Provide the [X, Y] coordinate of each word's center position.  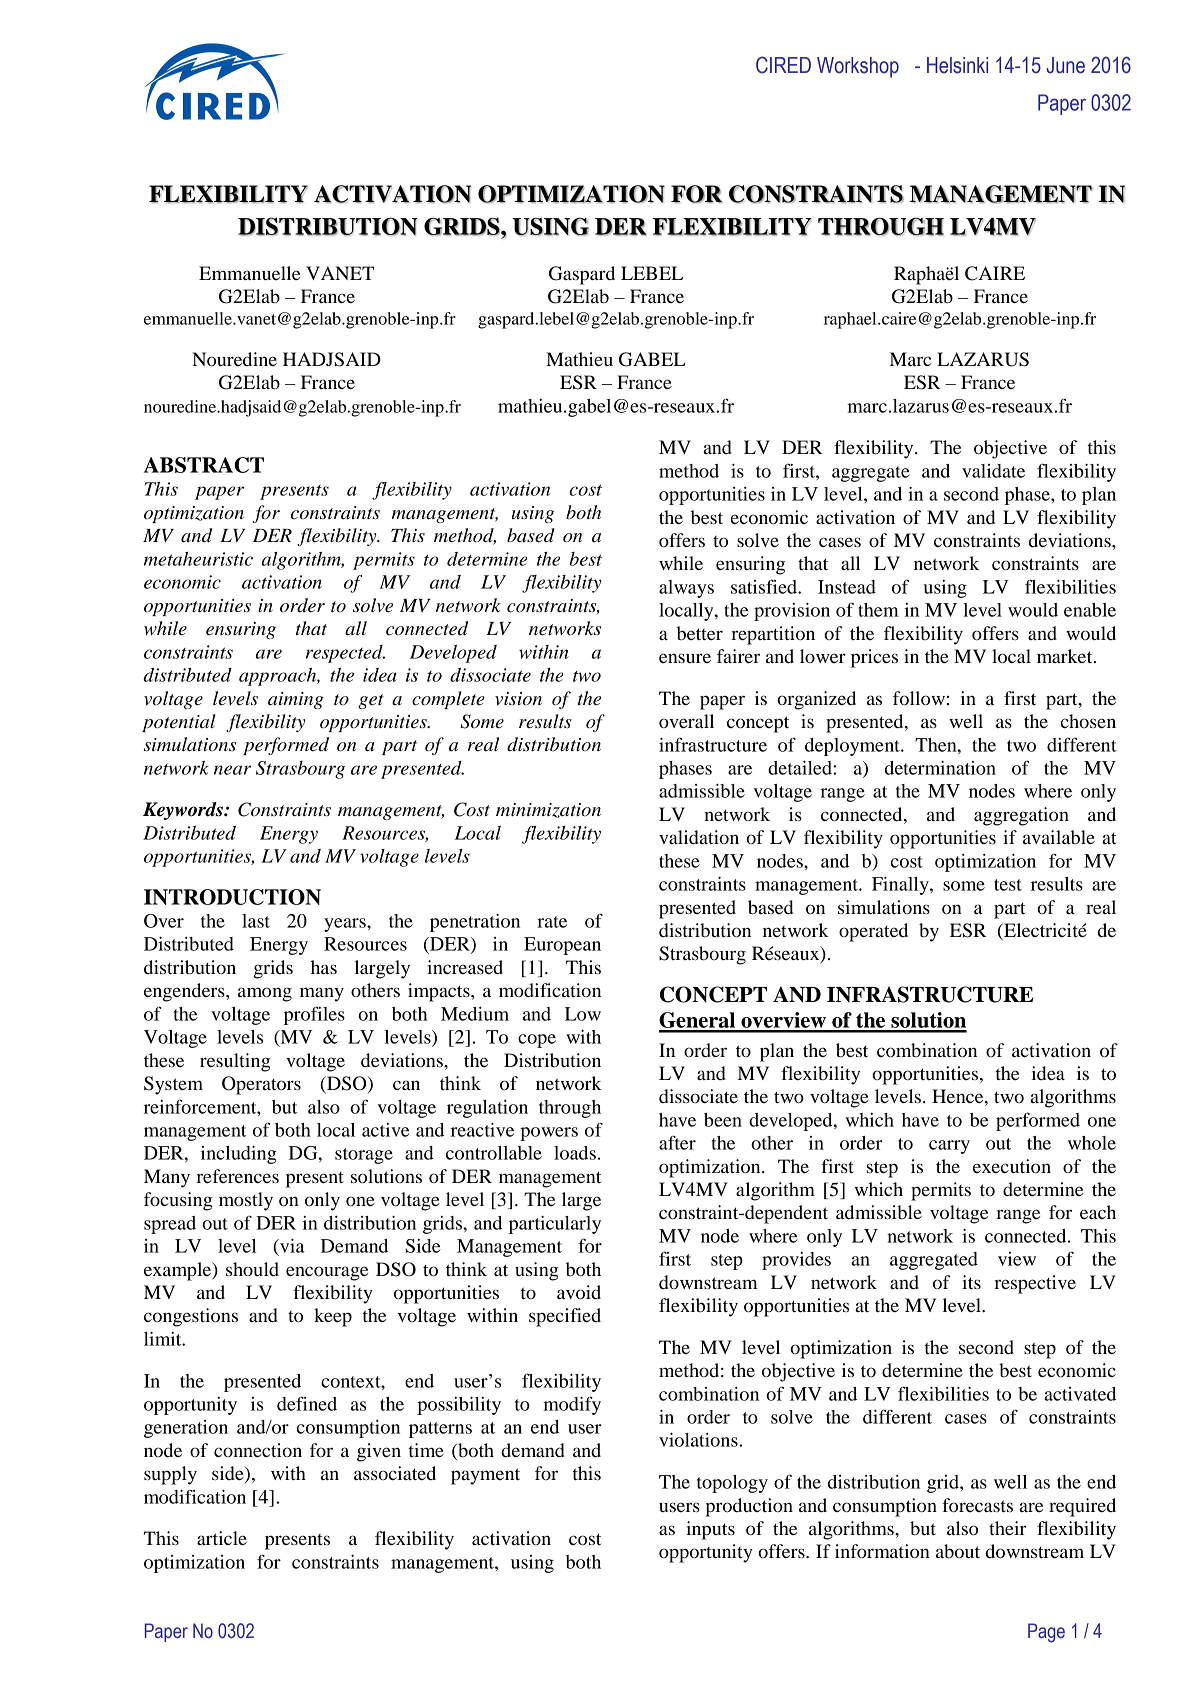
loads [575, 1153]
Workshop [858, 67]
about [958, 1551]
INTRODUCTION [232, 897]
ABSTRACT [204, 465]
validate [993, 471]
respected [345, 654]
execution [1012, 1166]
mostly [246, 1201]
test [1008, 885]
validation [699, 837]
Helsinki [957, 65]
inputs [710, 1530]
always [686, 589]
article [222, 1538]
